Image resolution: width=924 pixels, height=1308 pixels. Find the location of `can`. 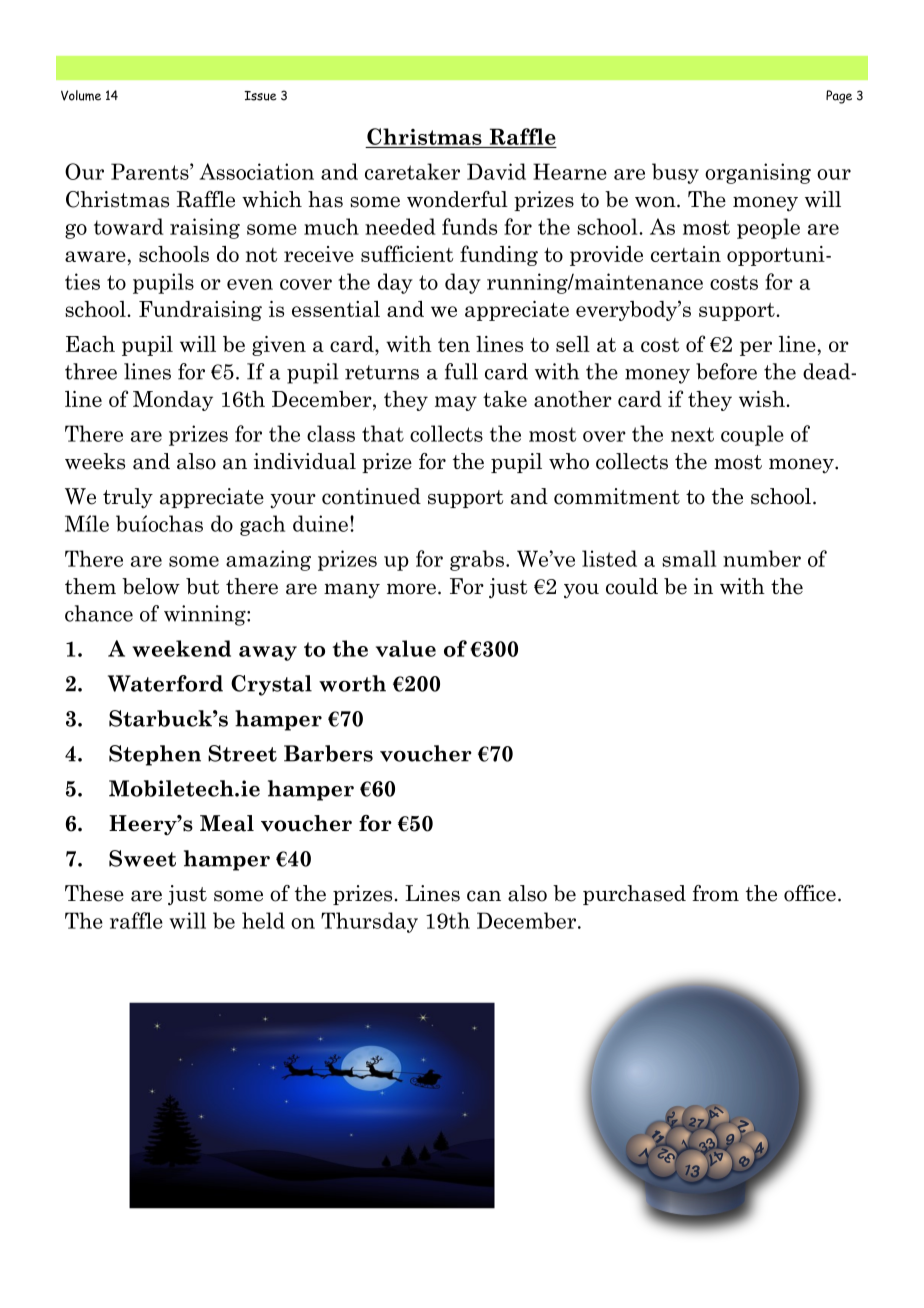

can is located at coordinates (484, 896).
